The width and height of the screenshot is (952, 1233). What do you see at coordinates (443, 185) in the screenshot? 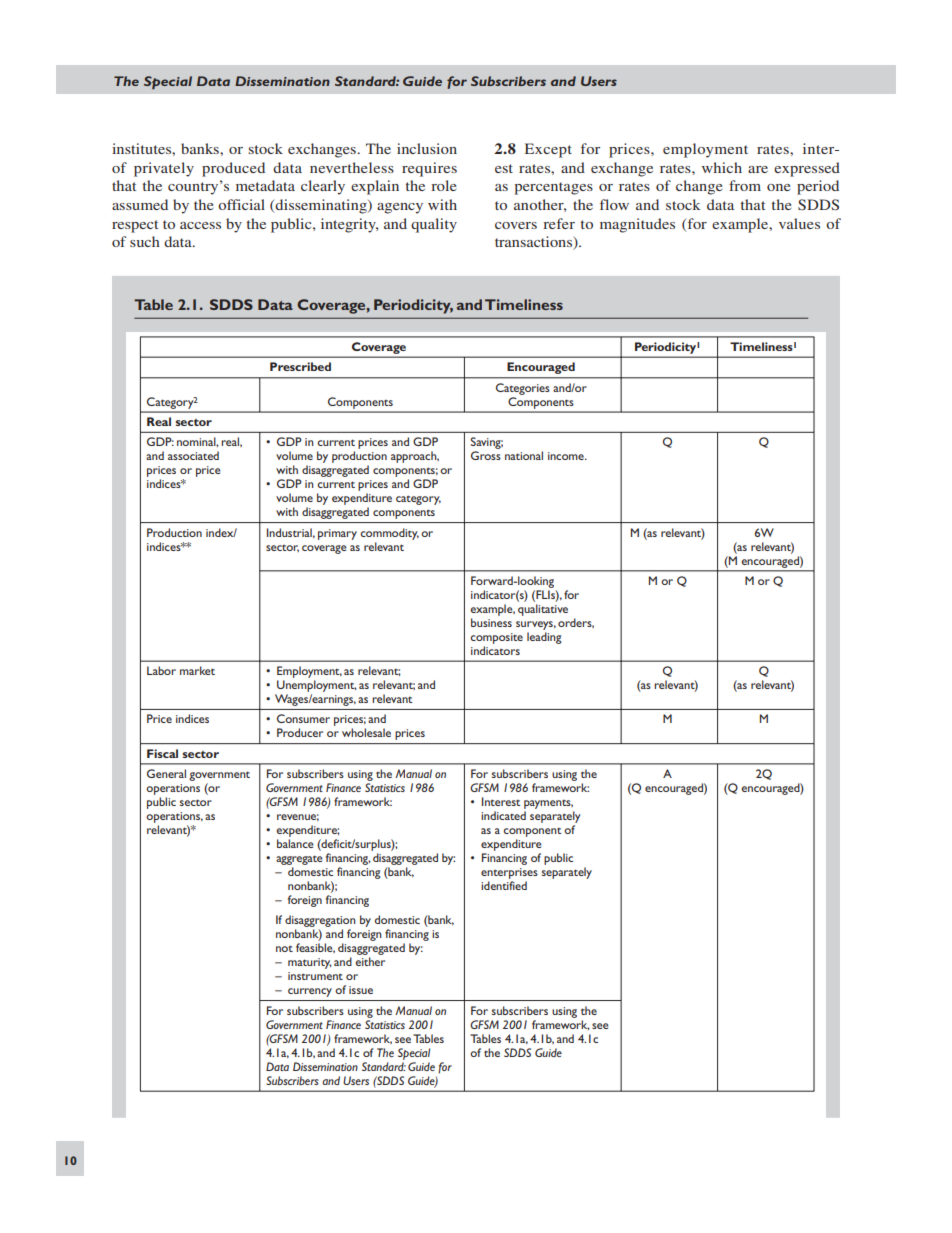
I see `role` at bounding box center [443, 185].
